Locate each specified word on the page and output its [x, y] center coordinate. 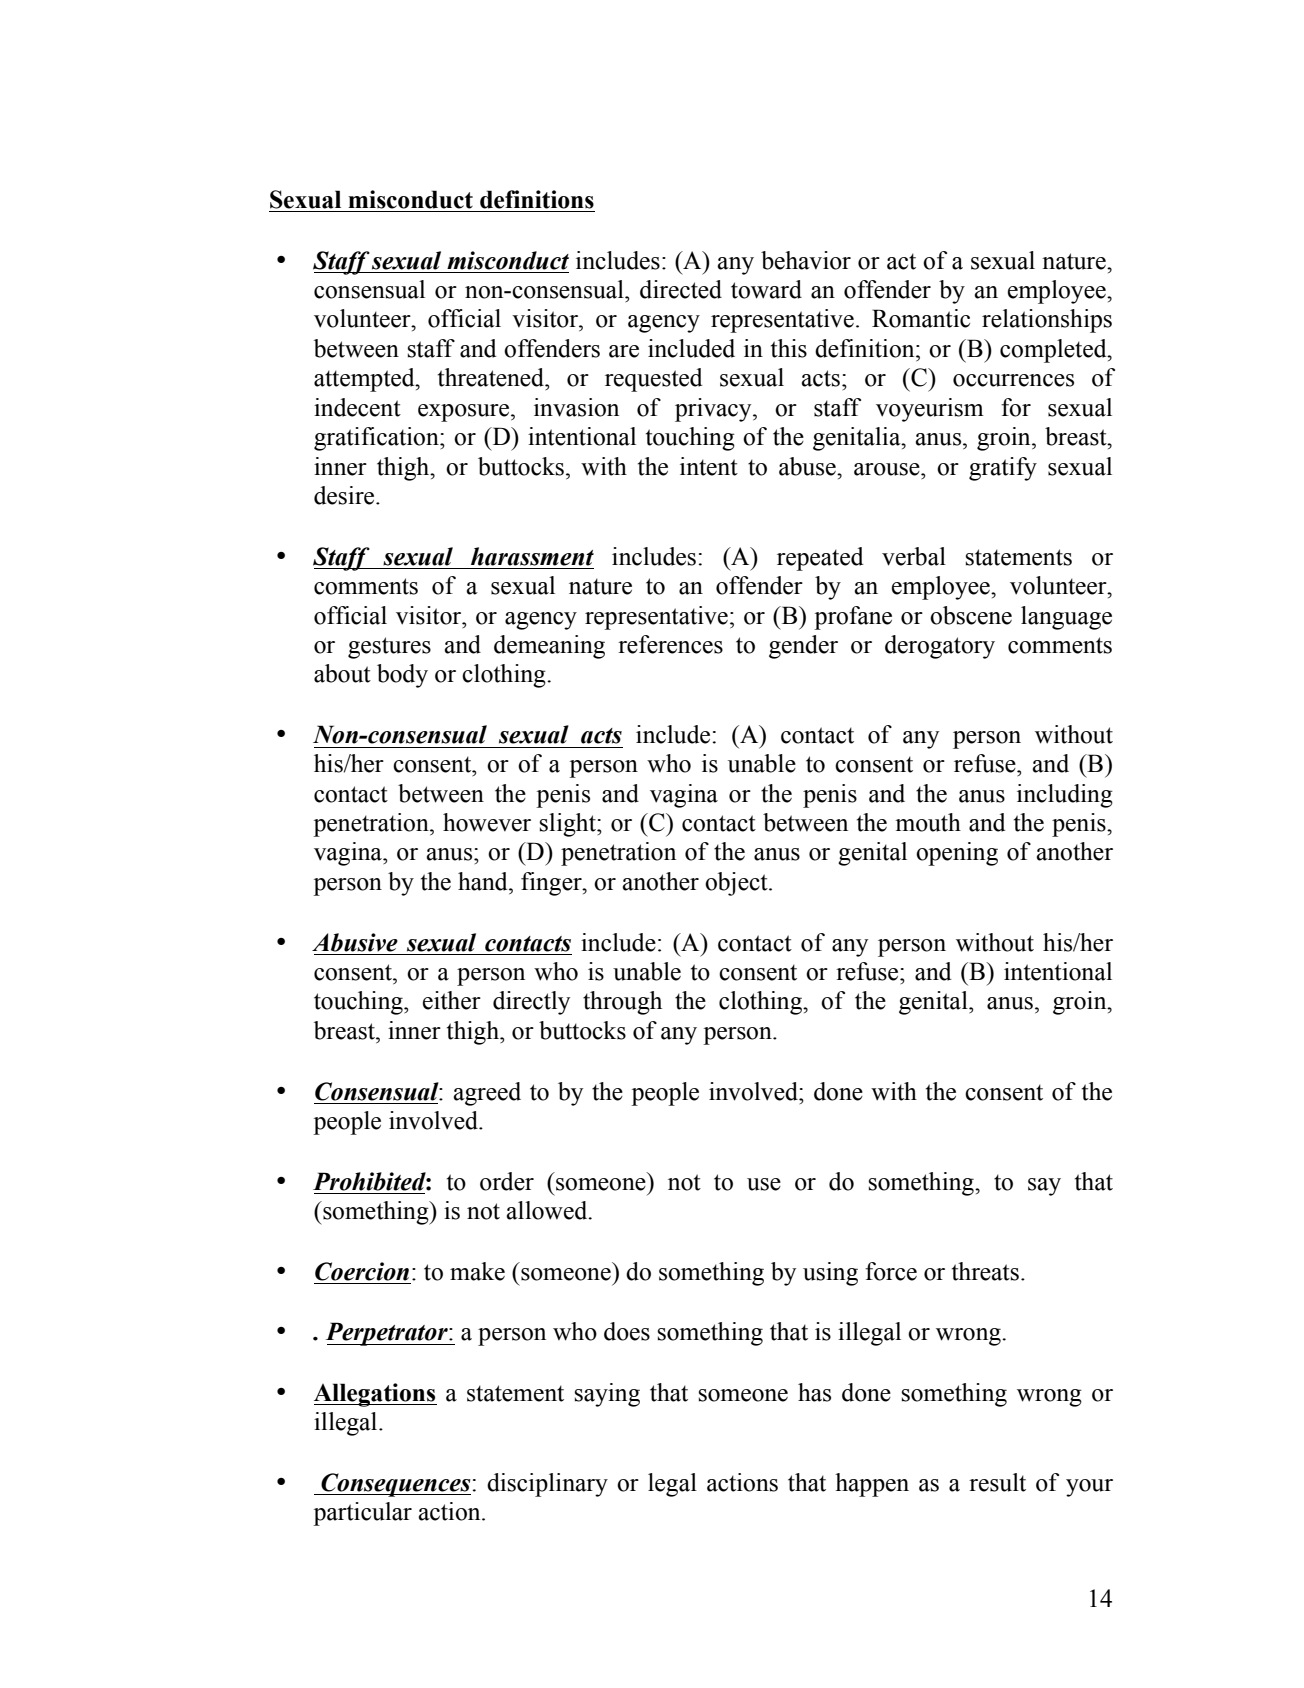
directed [681, 289]
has [814, 1392]
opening [957, 854]
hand [484, 881]
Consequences [395, 1485]
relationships [1047, 321]
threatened [492, 377]
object [737, 884]
